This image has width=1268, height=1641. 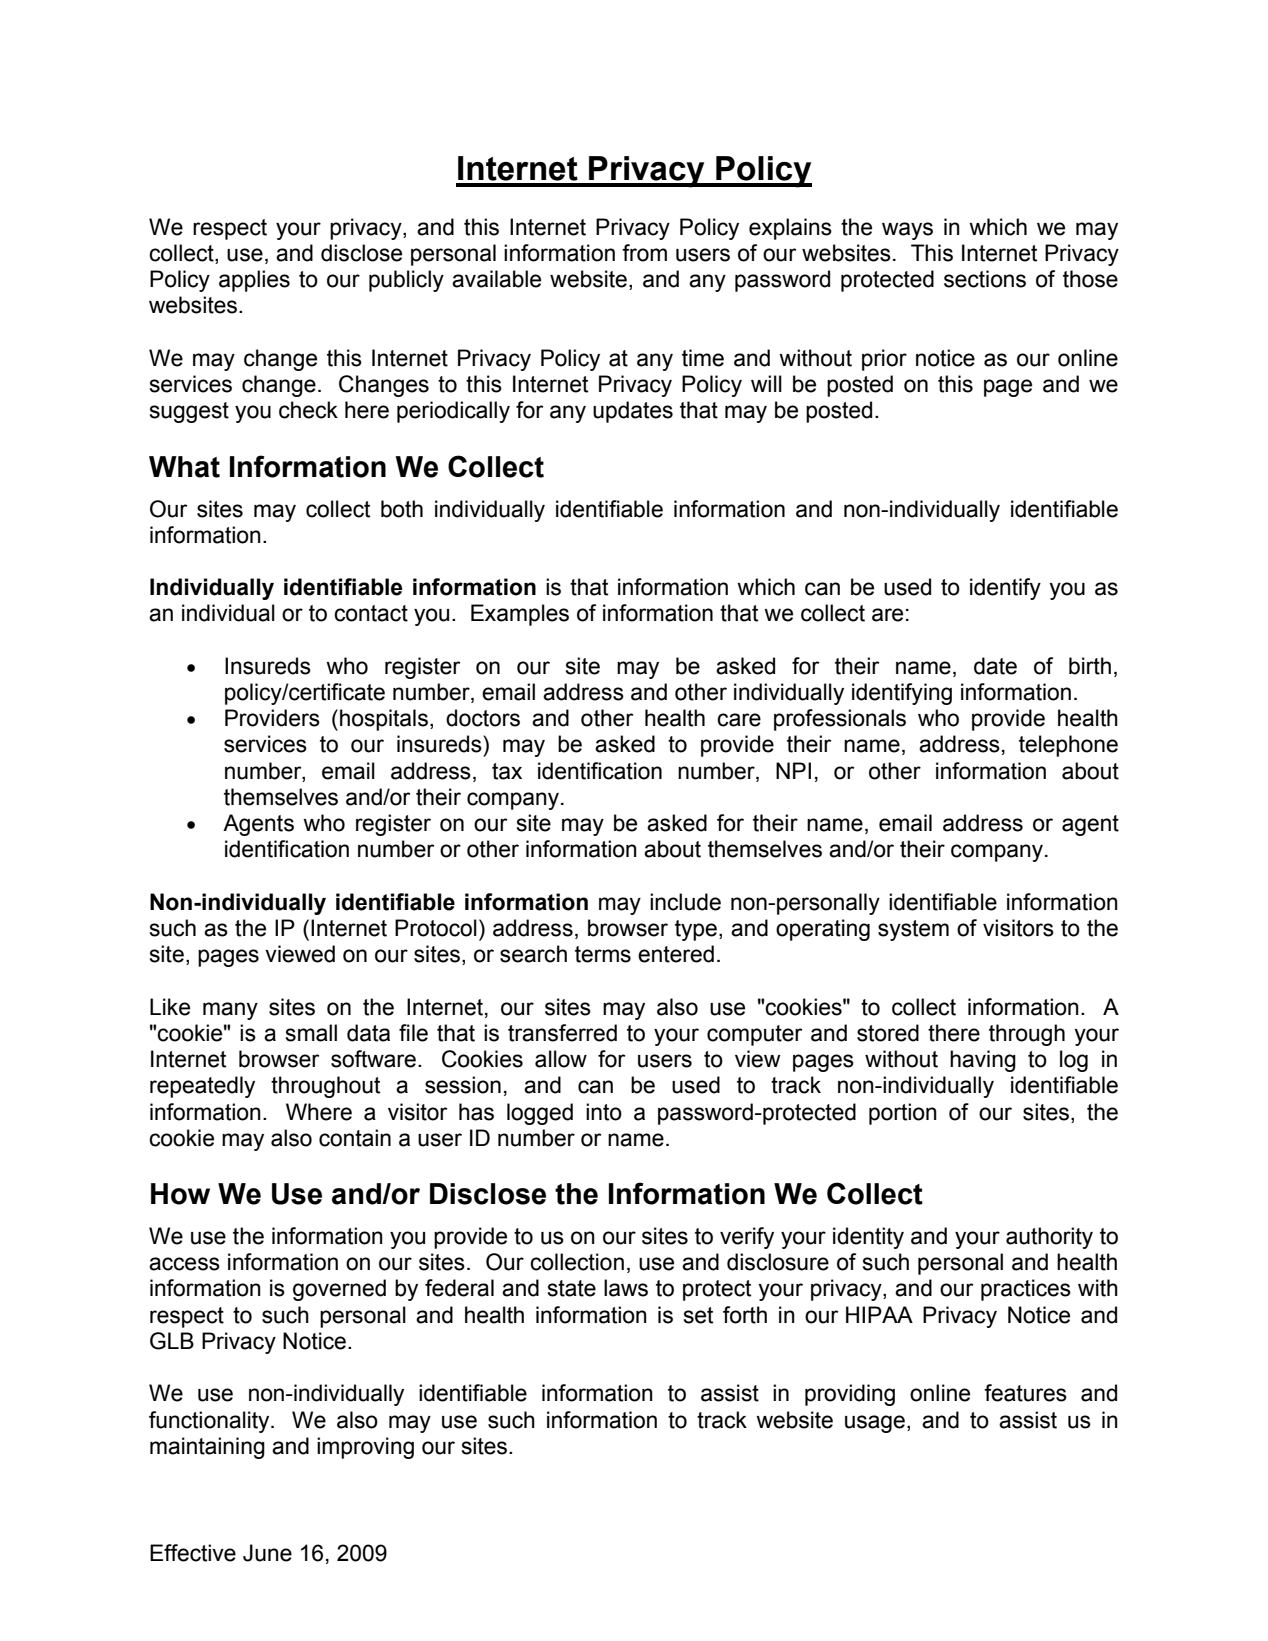 What do you see at coordinates (985, 279) in the image?
I see `sections` at bounding box center [985, 279].
